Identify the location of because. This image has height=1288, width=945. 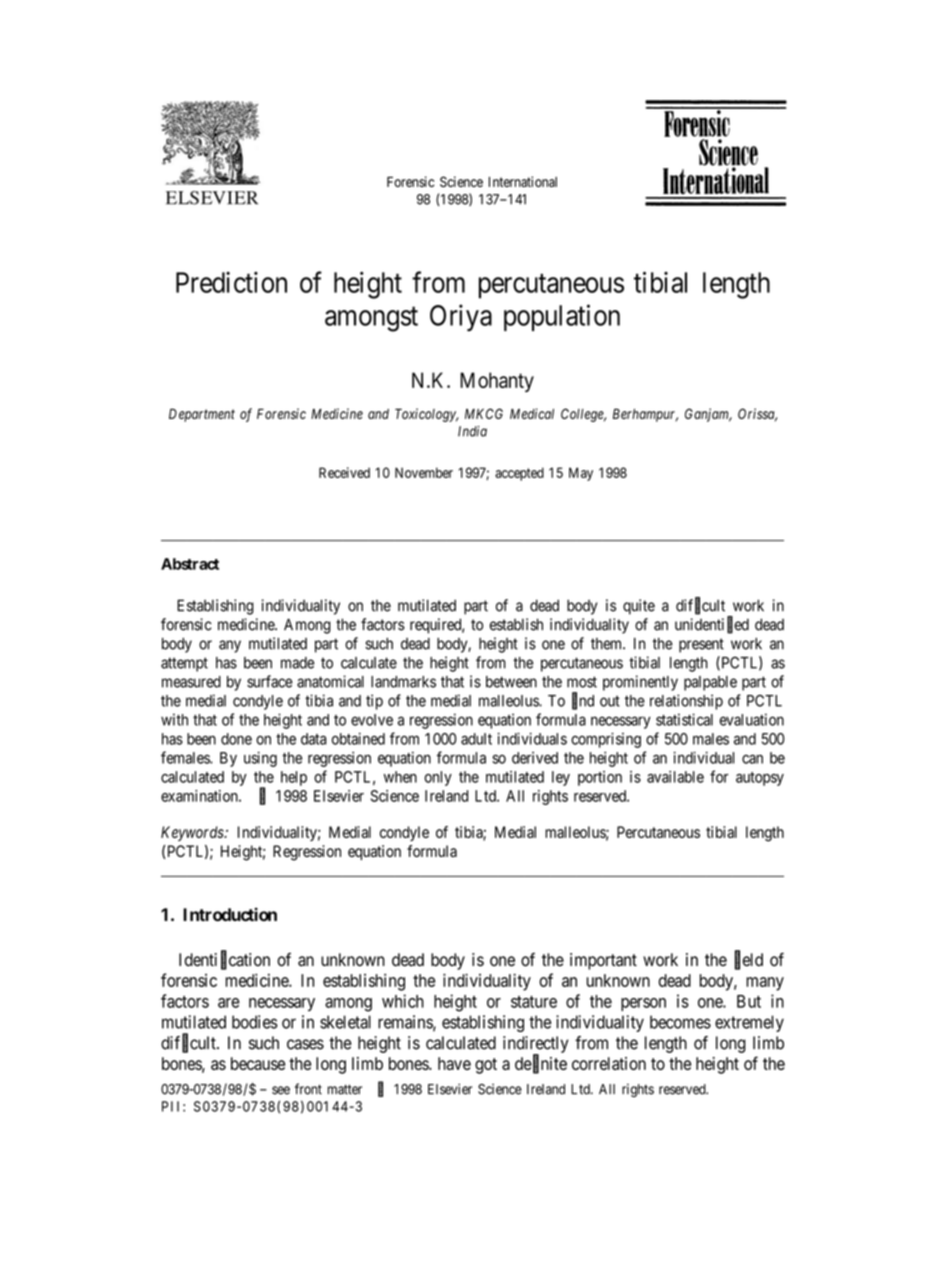
(258, 1063).
